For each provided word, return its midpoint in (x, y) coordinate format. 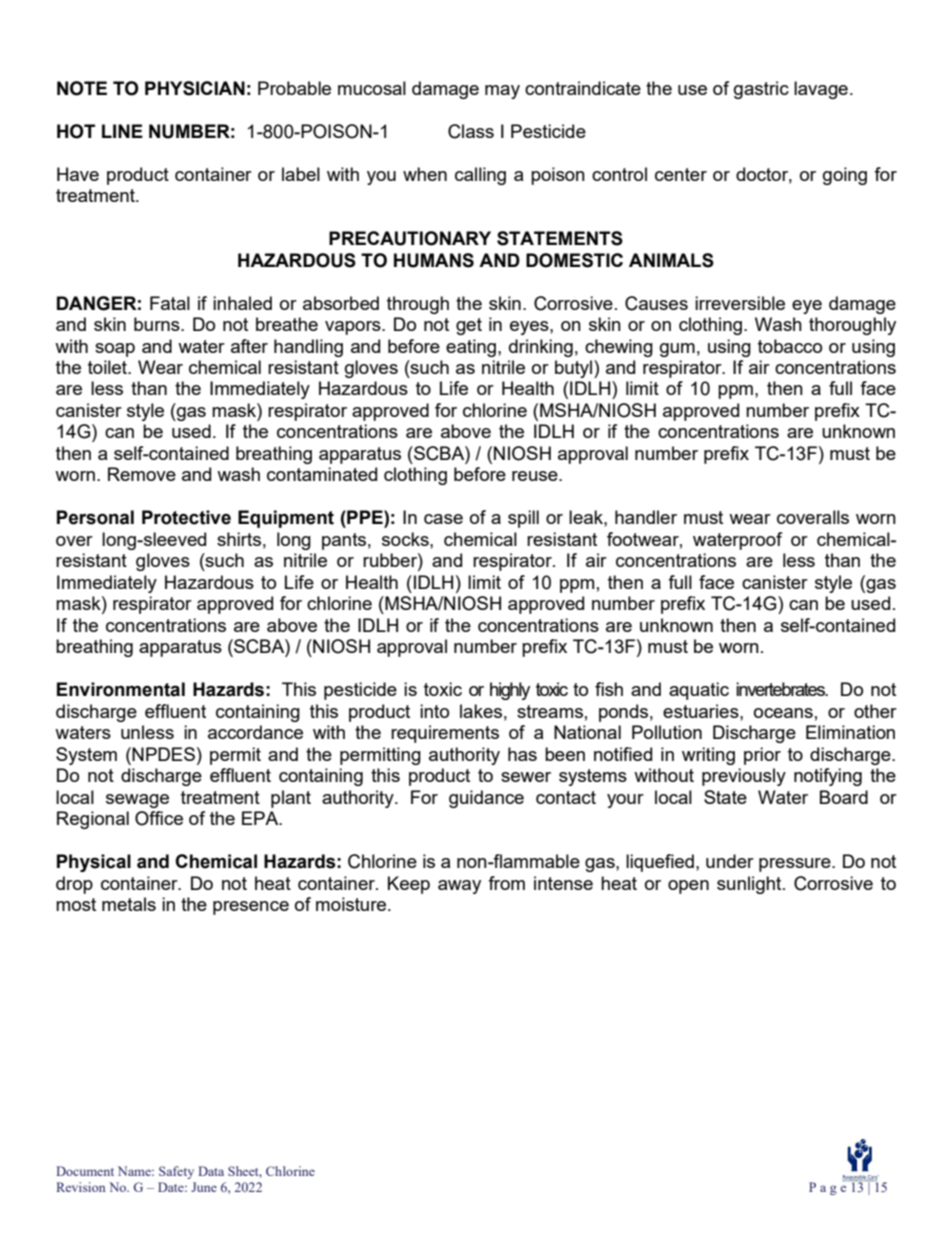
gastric (761, 90)
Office (159, 818)
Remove (142, 474)
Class (471, 131)
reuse (536, 476)
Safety (176, 1172)
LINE (122, 131)
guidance (486, 799)
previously (744, 777)
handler (646, 517)
